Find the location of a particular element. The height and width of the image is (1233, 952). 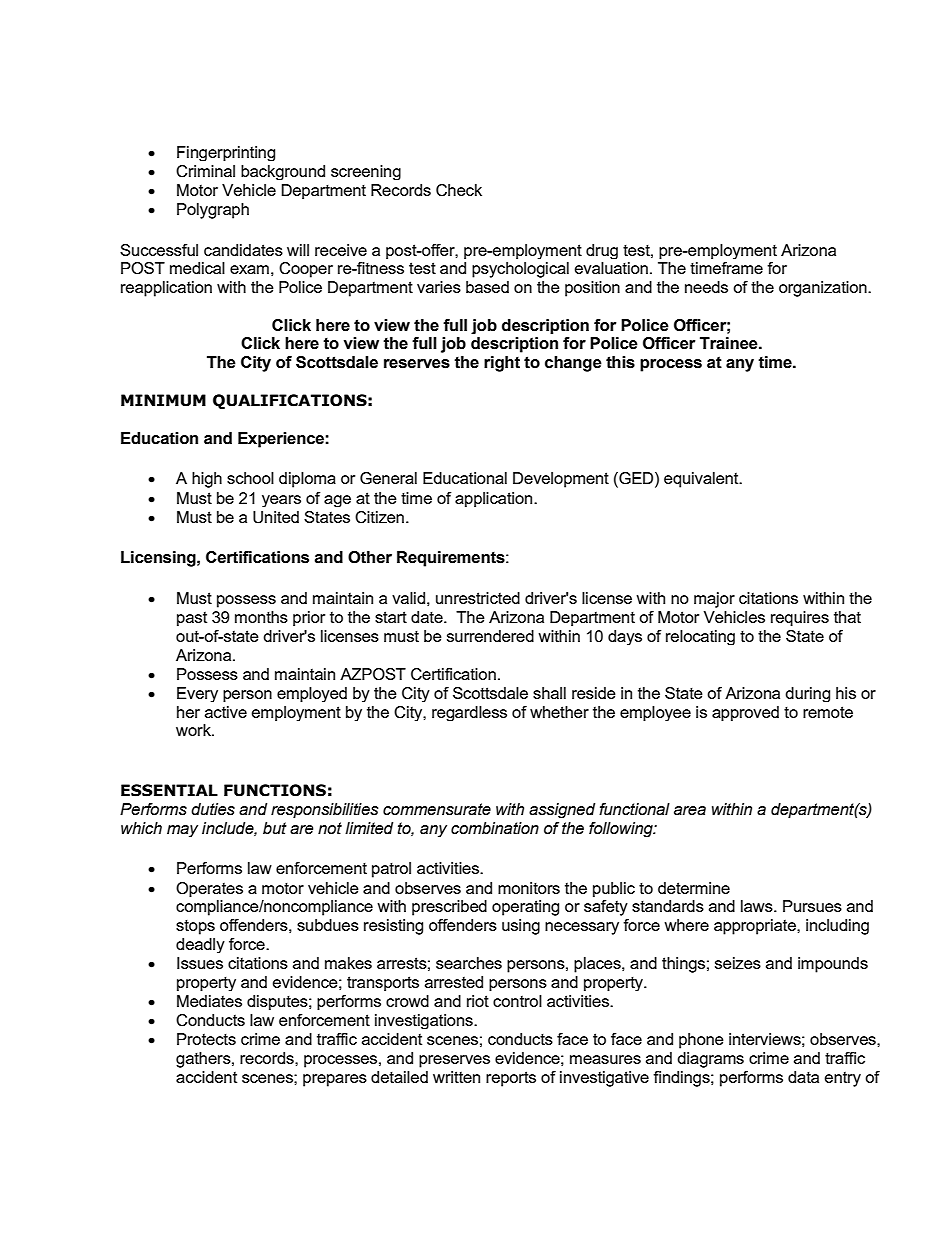

past is located at coordinates (192, 618).
